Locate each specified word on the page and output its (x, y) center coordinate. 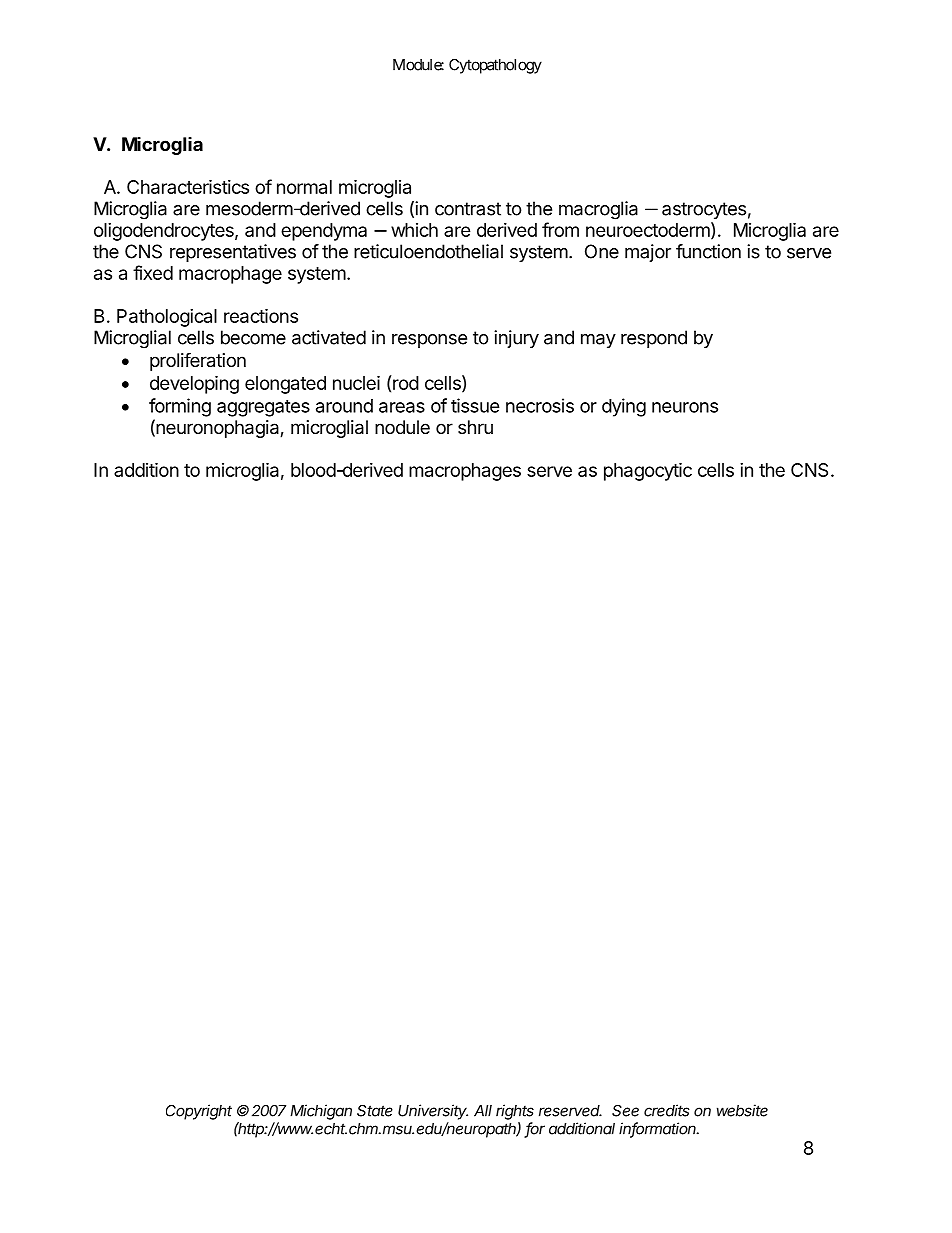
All (483, 1111)
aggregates (263, 408)
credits (667, 1110)
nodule (402, 427)
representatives (233, 253)
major (648, 253)
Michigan (321, 1112)
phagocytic (648, 471)
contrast (468, 209)
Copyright (199, 1112)
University (433, 1112)
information (659, 1129)
